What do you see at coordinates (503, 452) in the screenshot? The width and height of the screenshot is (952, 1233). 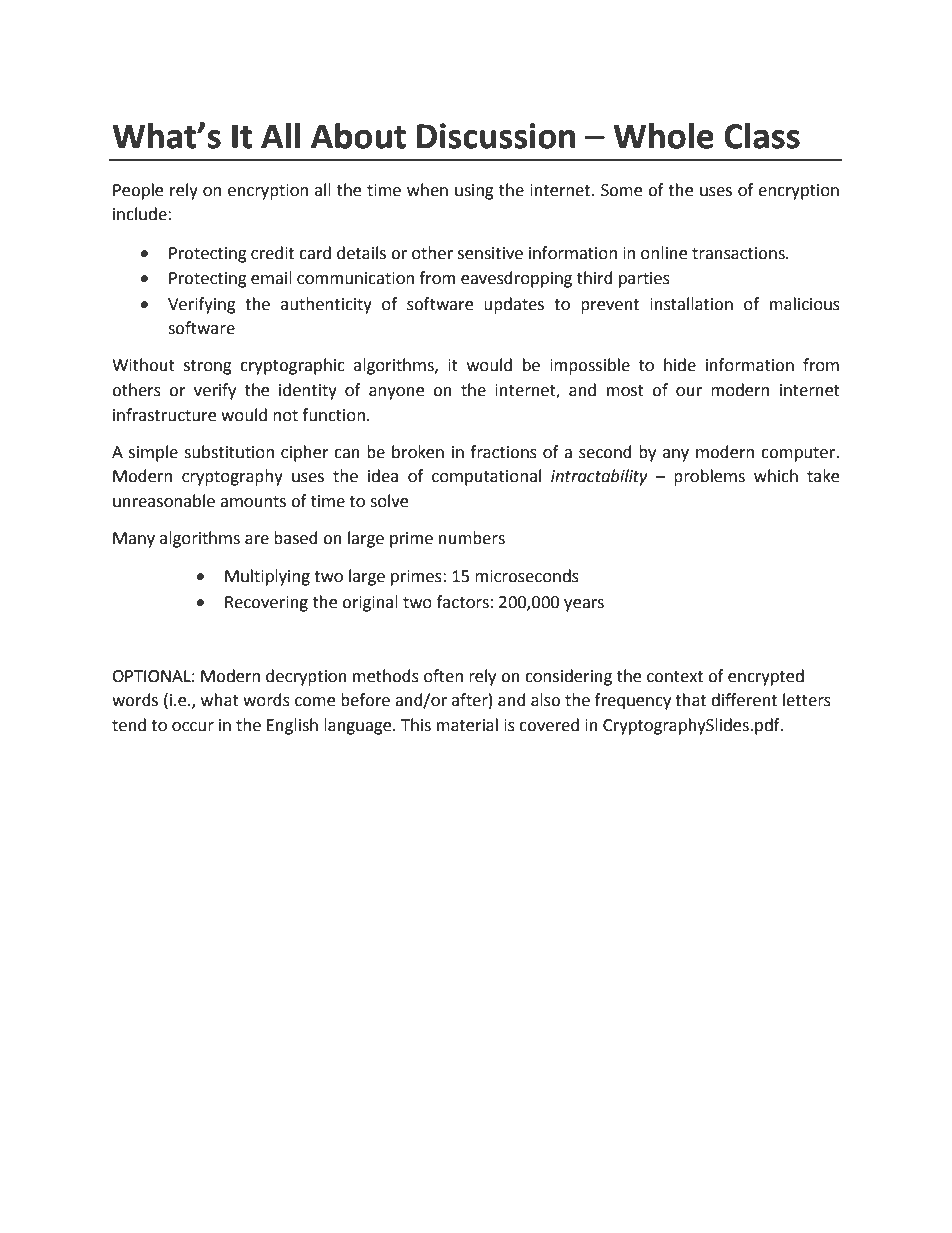 I see `fractions` at bounding box center [503, 452].
